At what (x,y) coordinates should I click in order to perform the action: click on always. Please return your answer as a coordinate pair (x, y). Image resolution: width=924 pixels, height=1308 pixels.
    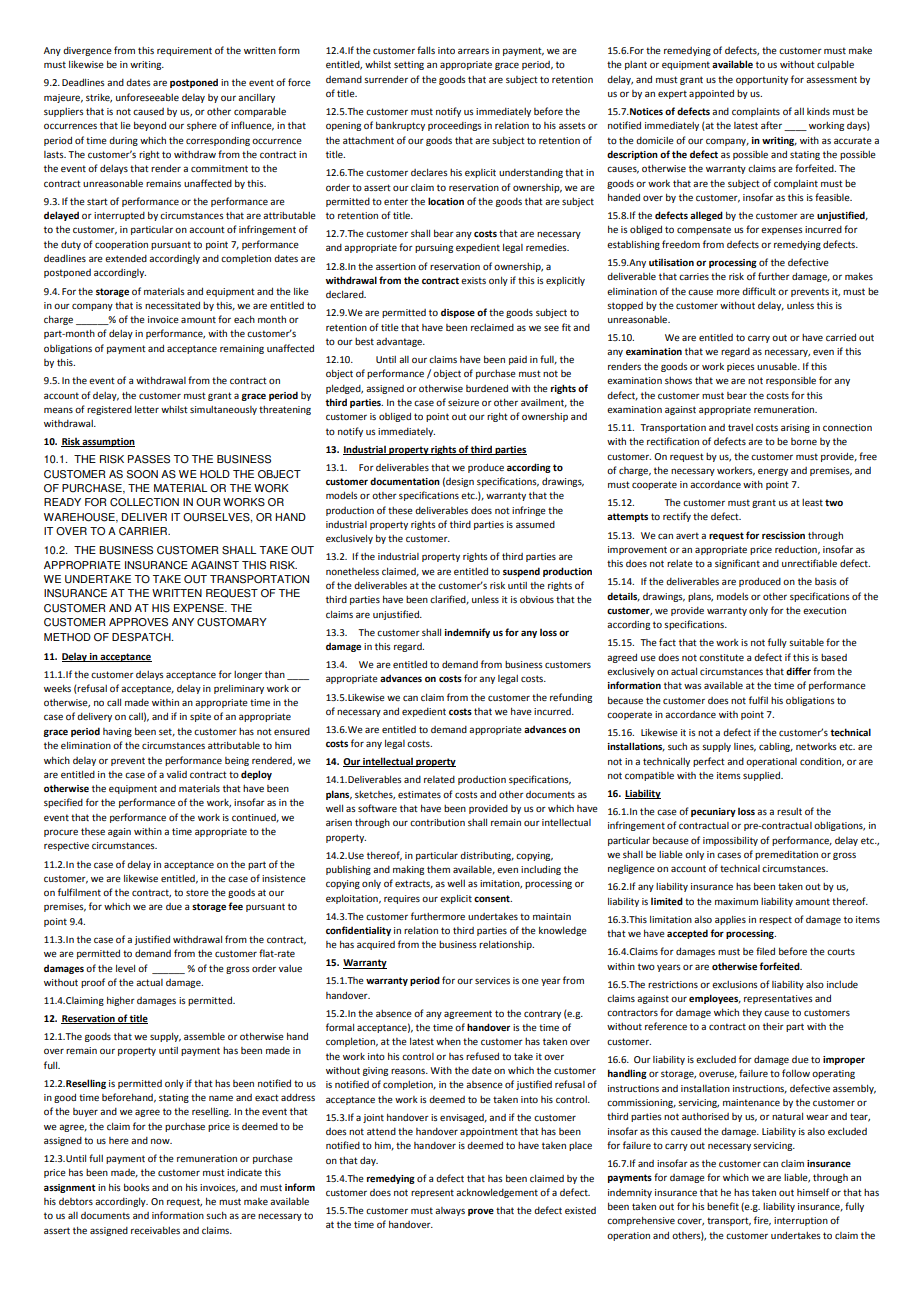
    Looking at the image, I should click on (450, 1211).
